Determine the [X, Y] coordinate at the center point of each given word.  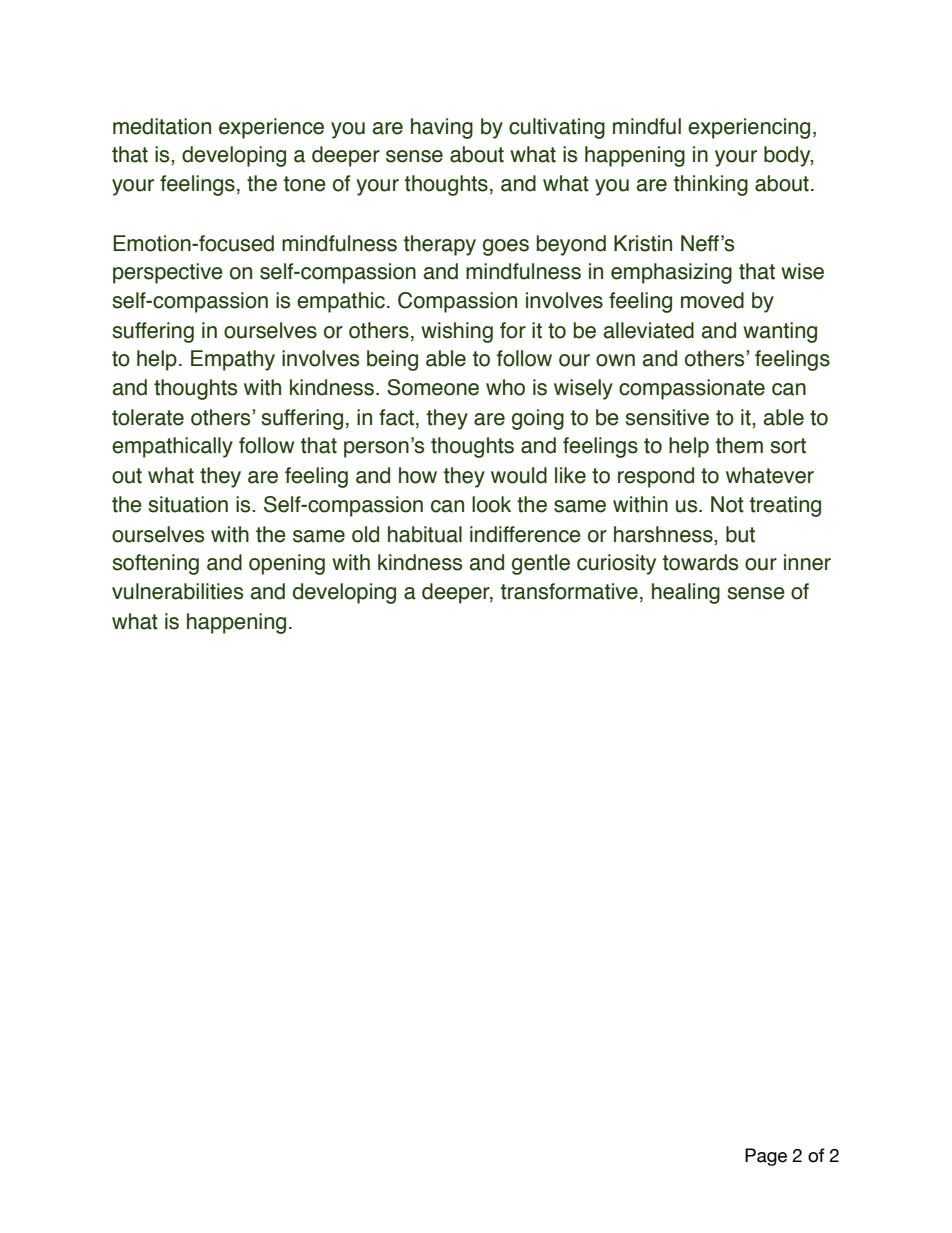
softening [155, 564]
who [505, 387]
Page [766, 1157]
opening [287, 564]
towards [700, 562]
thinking [711, 185]
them [739, 445]
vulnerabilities [177, 591]
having [442, 128]
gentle [541, 564]
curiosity [616, 564]
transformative [569, 591]
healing [686, 593]
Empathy [233, 360]
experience [271, 128]
